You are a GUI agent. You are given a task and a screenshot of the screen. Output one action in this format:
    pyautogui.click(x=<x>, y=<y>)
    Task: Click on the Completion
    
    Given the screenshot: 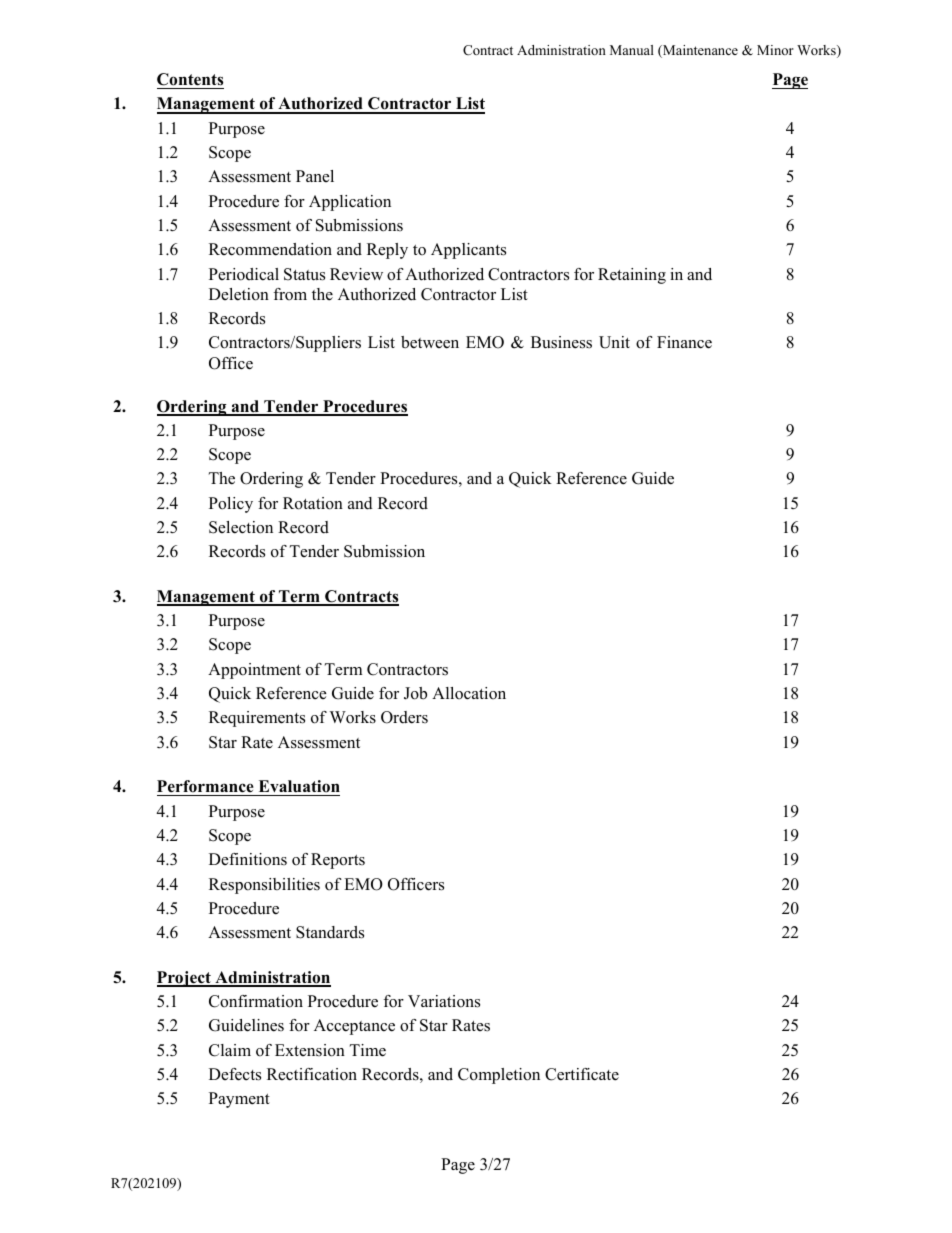 What is the action you would take?
    pyautogui.click(x=499, y=1076)
